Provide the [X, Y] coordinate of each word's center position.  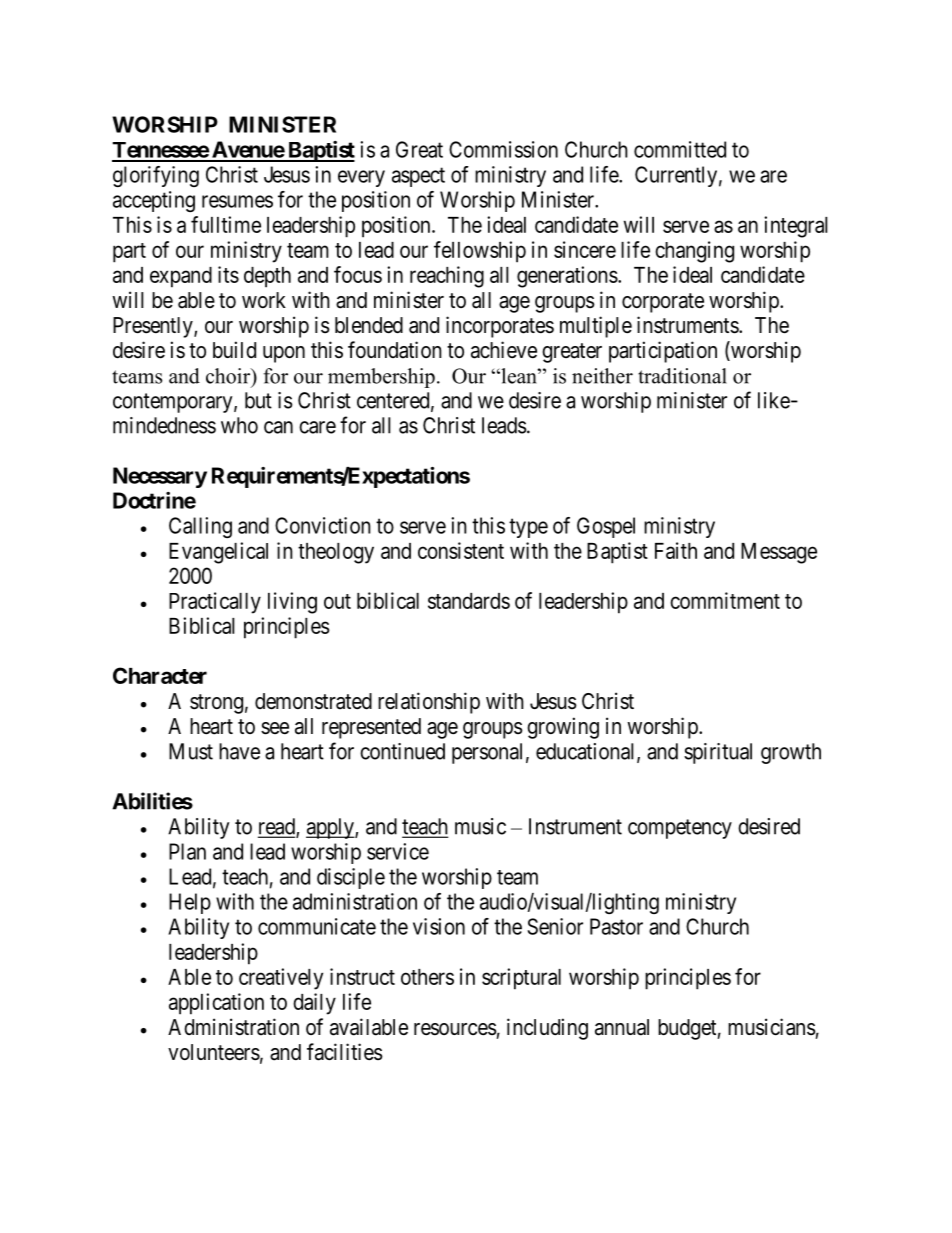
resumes [237, 201]
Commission [503, 149]
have [239, 751]
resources [455, 1029]
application [216, 1004]
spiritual [718, 753]
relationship [429, 703]
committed [680, 149]
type [528, 528]
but [258, 400]
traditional [682, 376]
